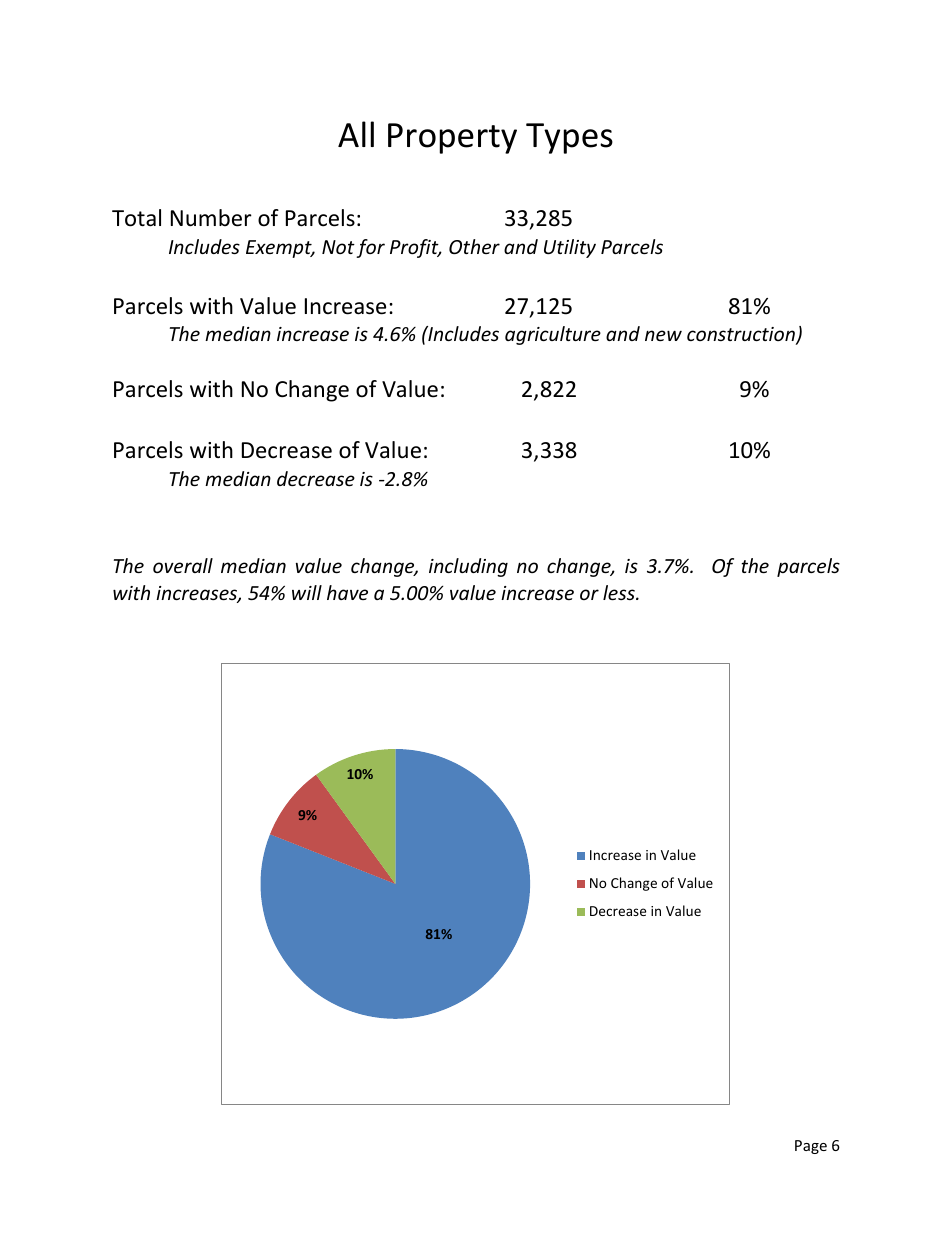  What do you see at coordinates (183, 565) in the screenshot?
I see `overall` at bounding box center [183, 565].
